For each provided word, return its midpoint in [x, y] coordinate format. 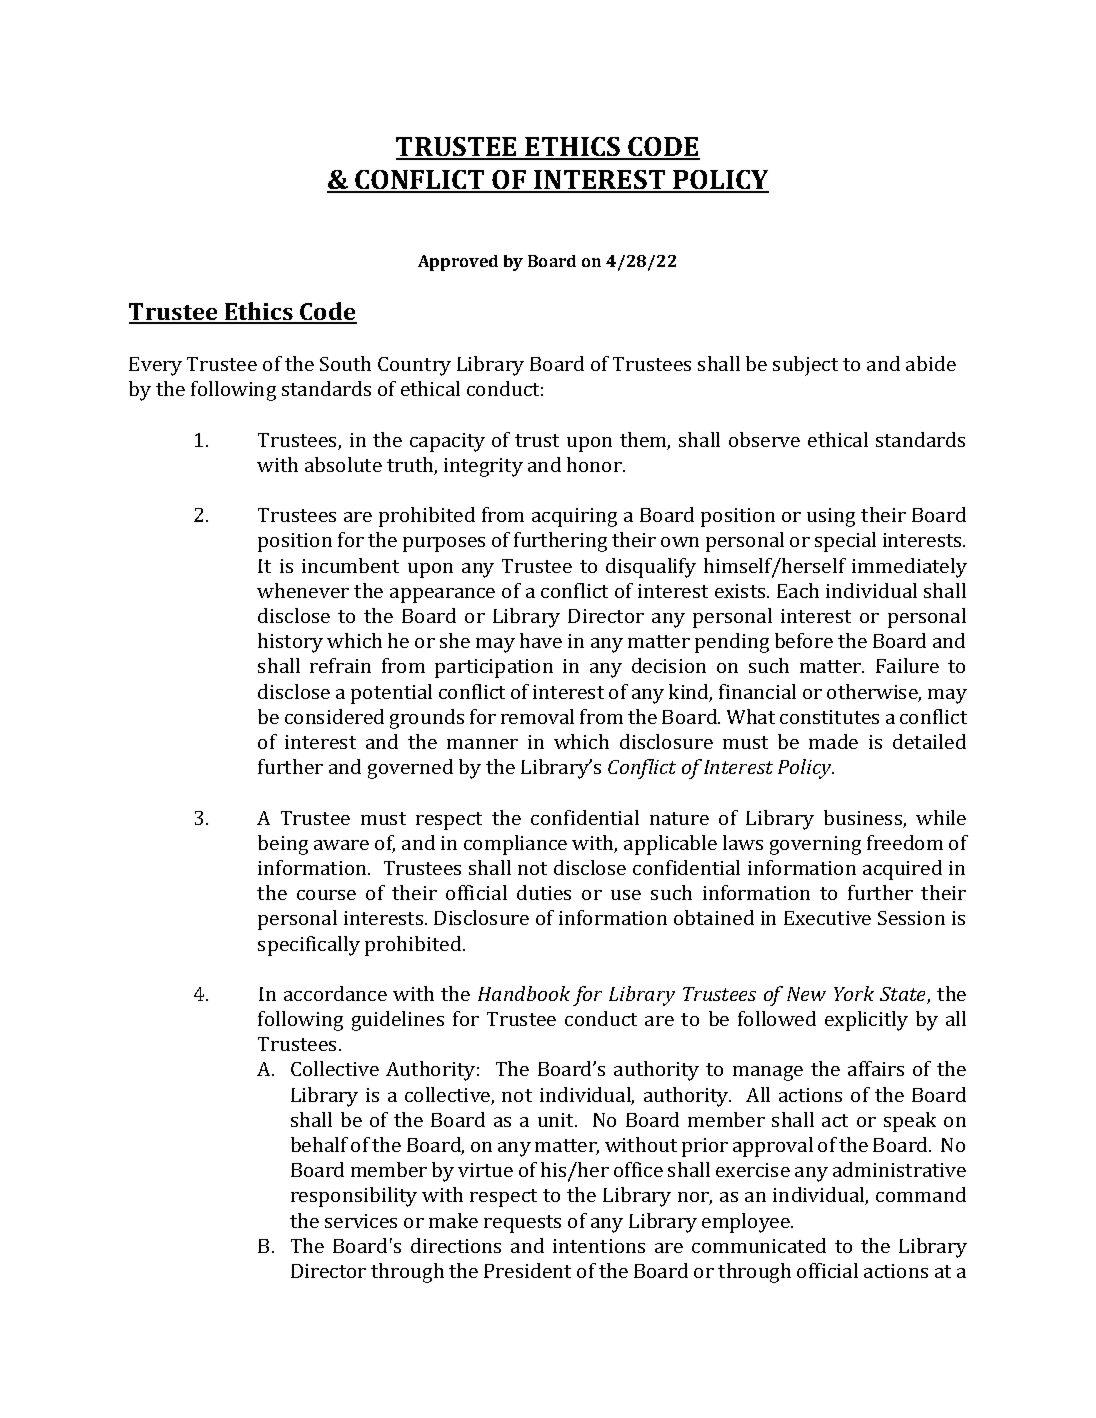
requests [522, 1224]
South [345, 363]
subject [805, 366]
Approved [458, 263]
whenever [303, 590]
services [361, 1221]
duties [544, 892]
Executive [827, 918]
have [541, 640]
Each [798, 590]
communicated [759, 1245]
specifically [309, 946]
